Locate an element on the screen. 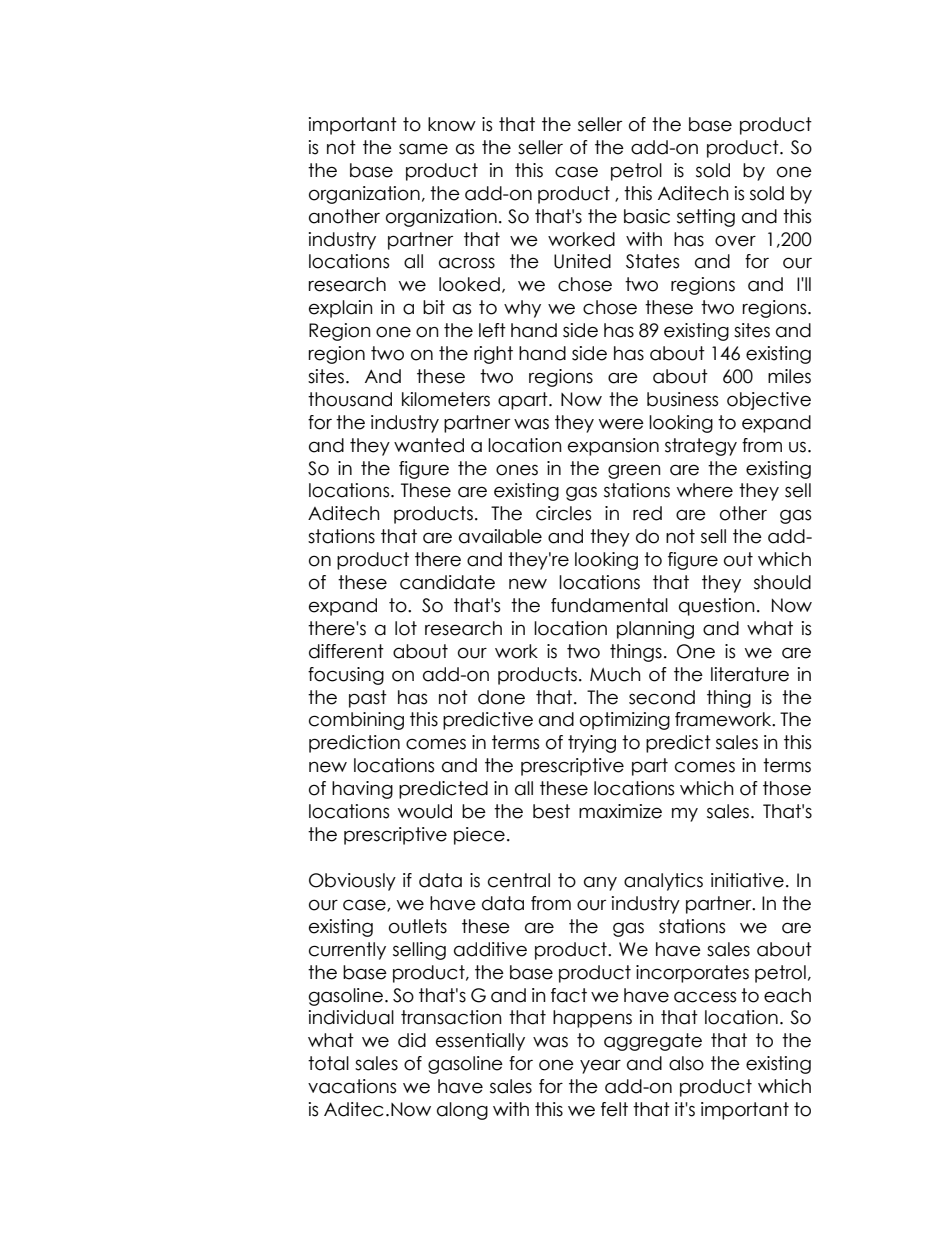 This screenshot has width=952, height=1233. setting is located at coordinates (706, 218).
